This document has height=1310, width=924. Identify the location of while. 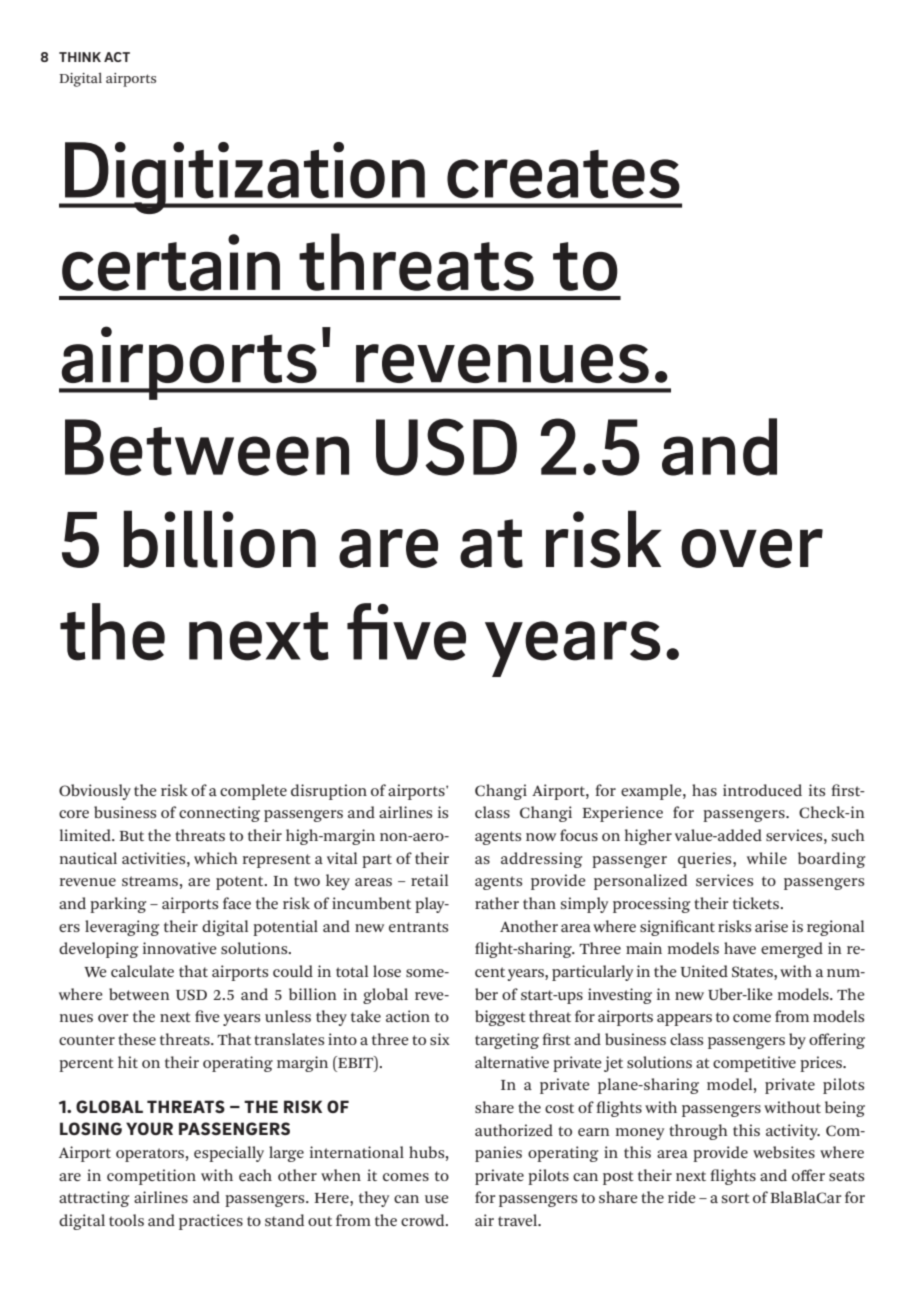
(767, 858).
